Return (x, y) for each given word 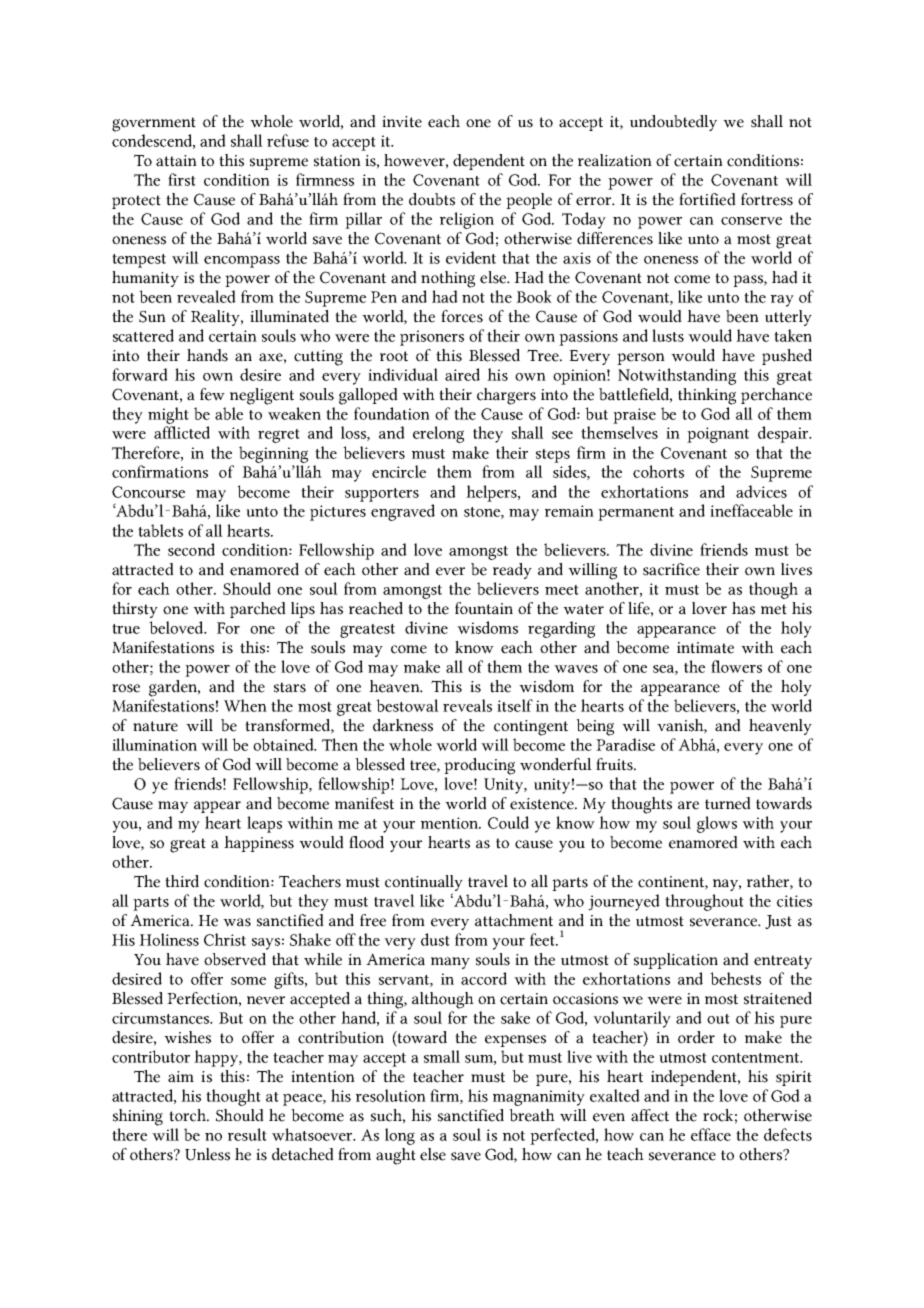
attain (176, 161)
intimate (705, 648)
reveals (467, 705)
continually (424, 883)
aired (462, 374)
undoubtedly (673, 123)
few (212, 394)
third (182, 881)
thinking (707, 396)
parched (258, 610)
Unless (207, 1154)
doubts (432, 199)
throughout (704, 902)
